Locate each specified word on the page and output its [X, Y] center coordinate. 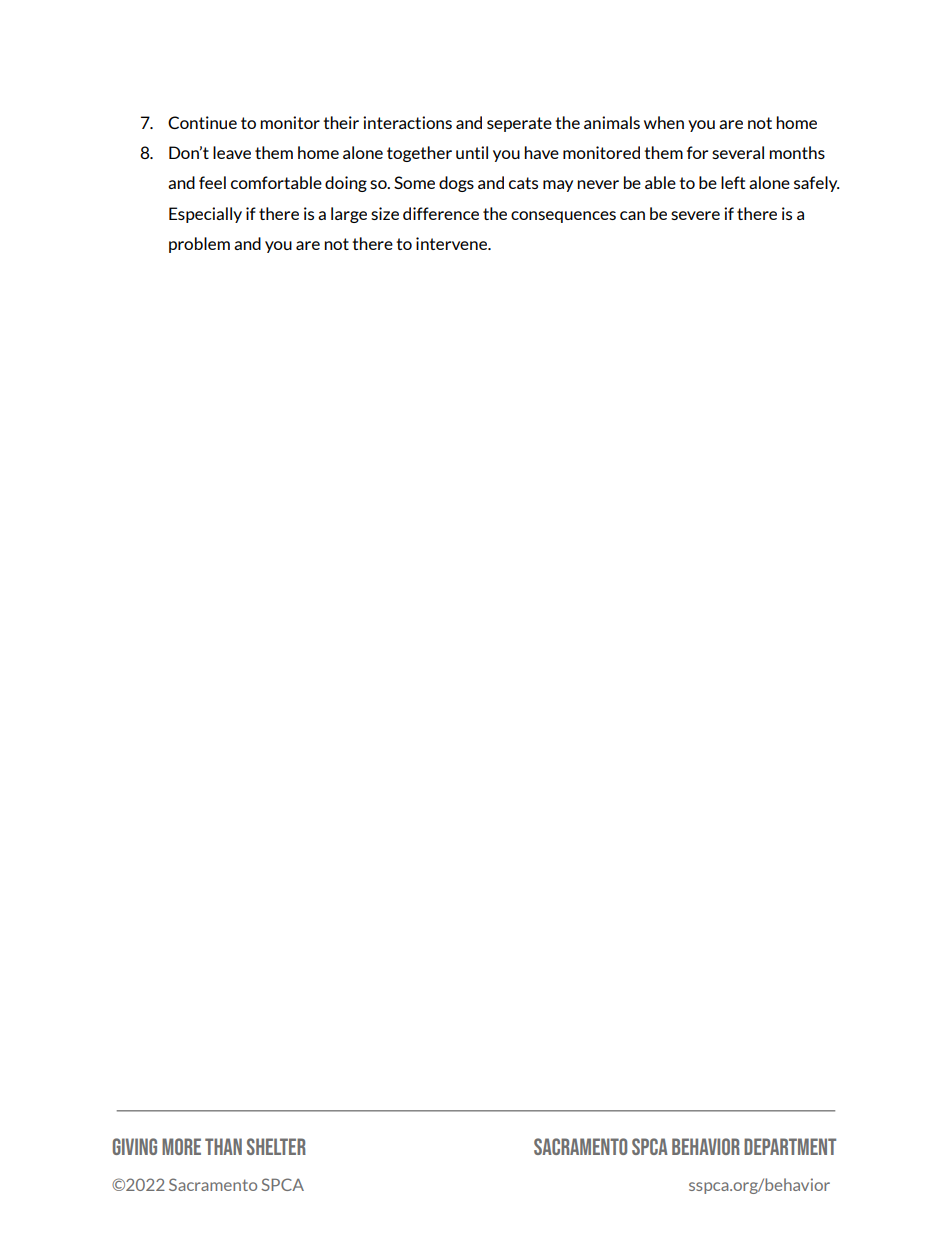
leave [232, 152]
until [472, 152]
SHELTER [276, 1146]
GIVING [135, 1146]
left [733, 182]
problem [199, 245]
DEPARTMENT [790, 1146]
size [385, 213]
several [738, 152]
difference [441, 213]
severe [695, 215]
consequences [563, 217]
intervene [453, 243]
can [632, 215]
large [349, 215]
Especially [205, 215]
